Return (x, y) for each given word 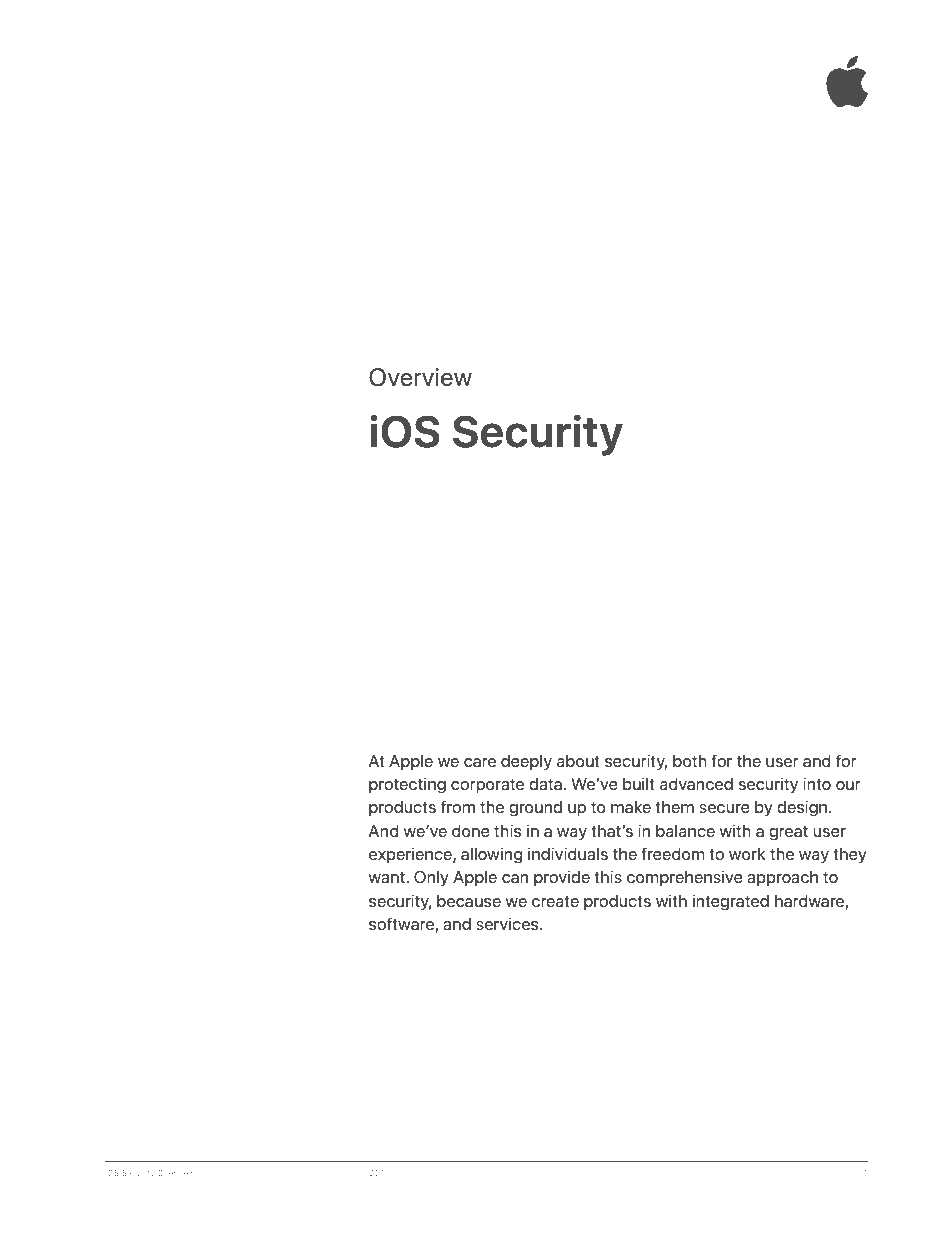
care (480, 762)
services (508, 923)
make (631, 806)
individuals (568, 853)
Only (431, 878)
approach (782, 878)
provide (562, 878)
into (817, 783)
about (578, 760)
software (402, 925)
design (803, 808)
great (788, 833)
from (458, 806)
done (471, 830)
